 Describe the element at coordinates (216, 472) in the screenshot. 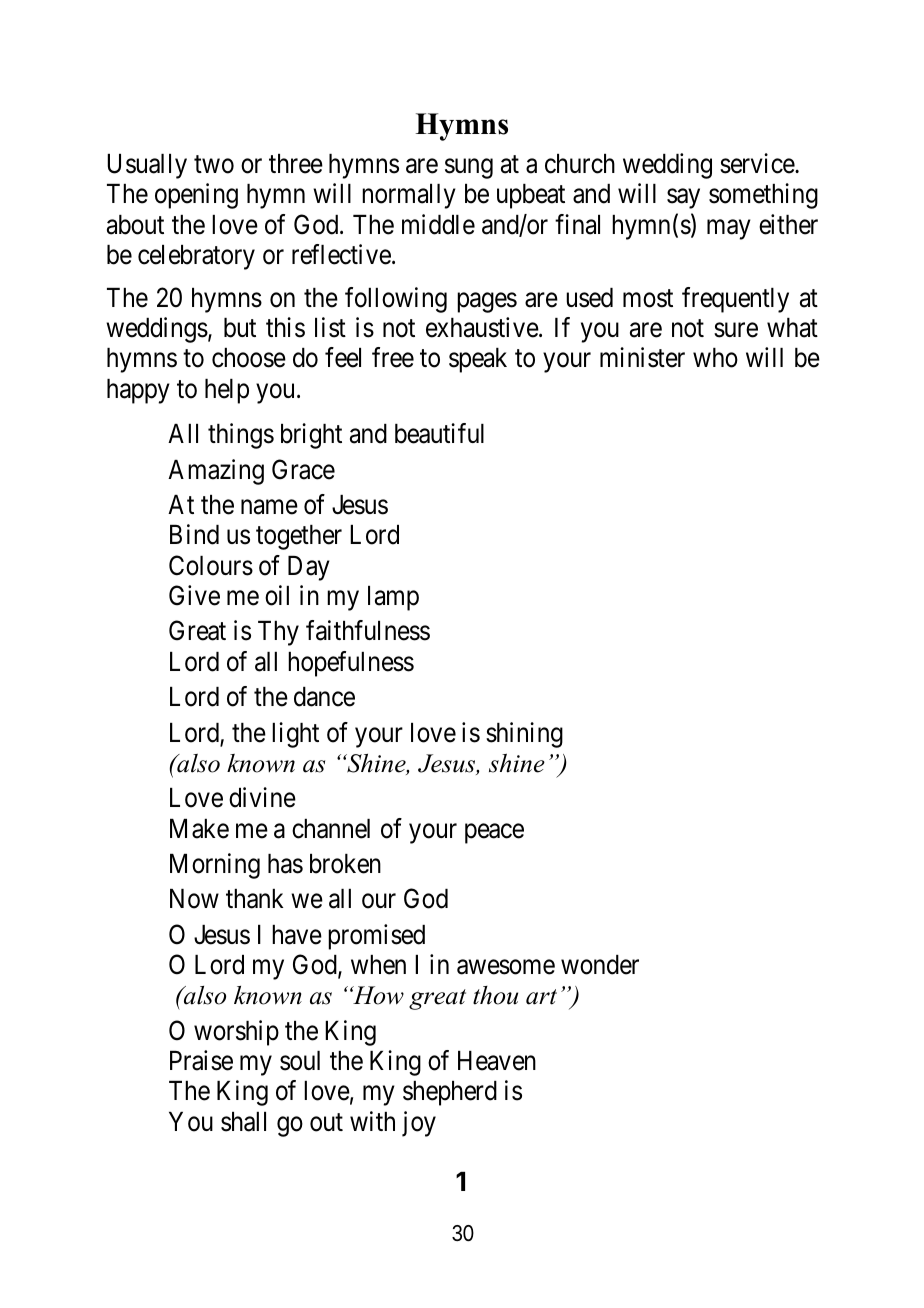

I see `Amazing` at that location.
